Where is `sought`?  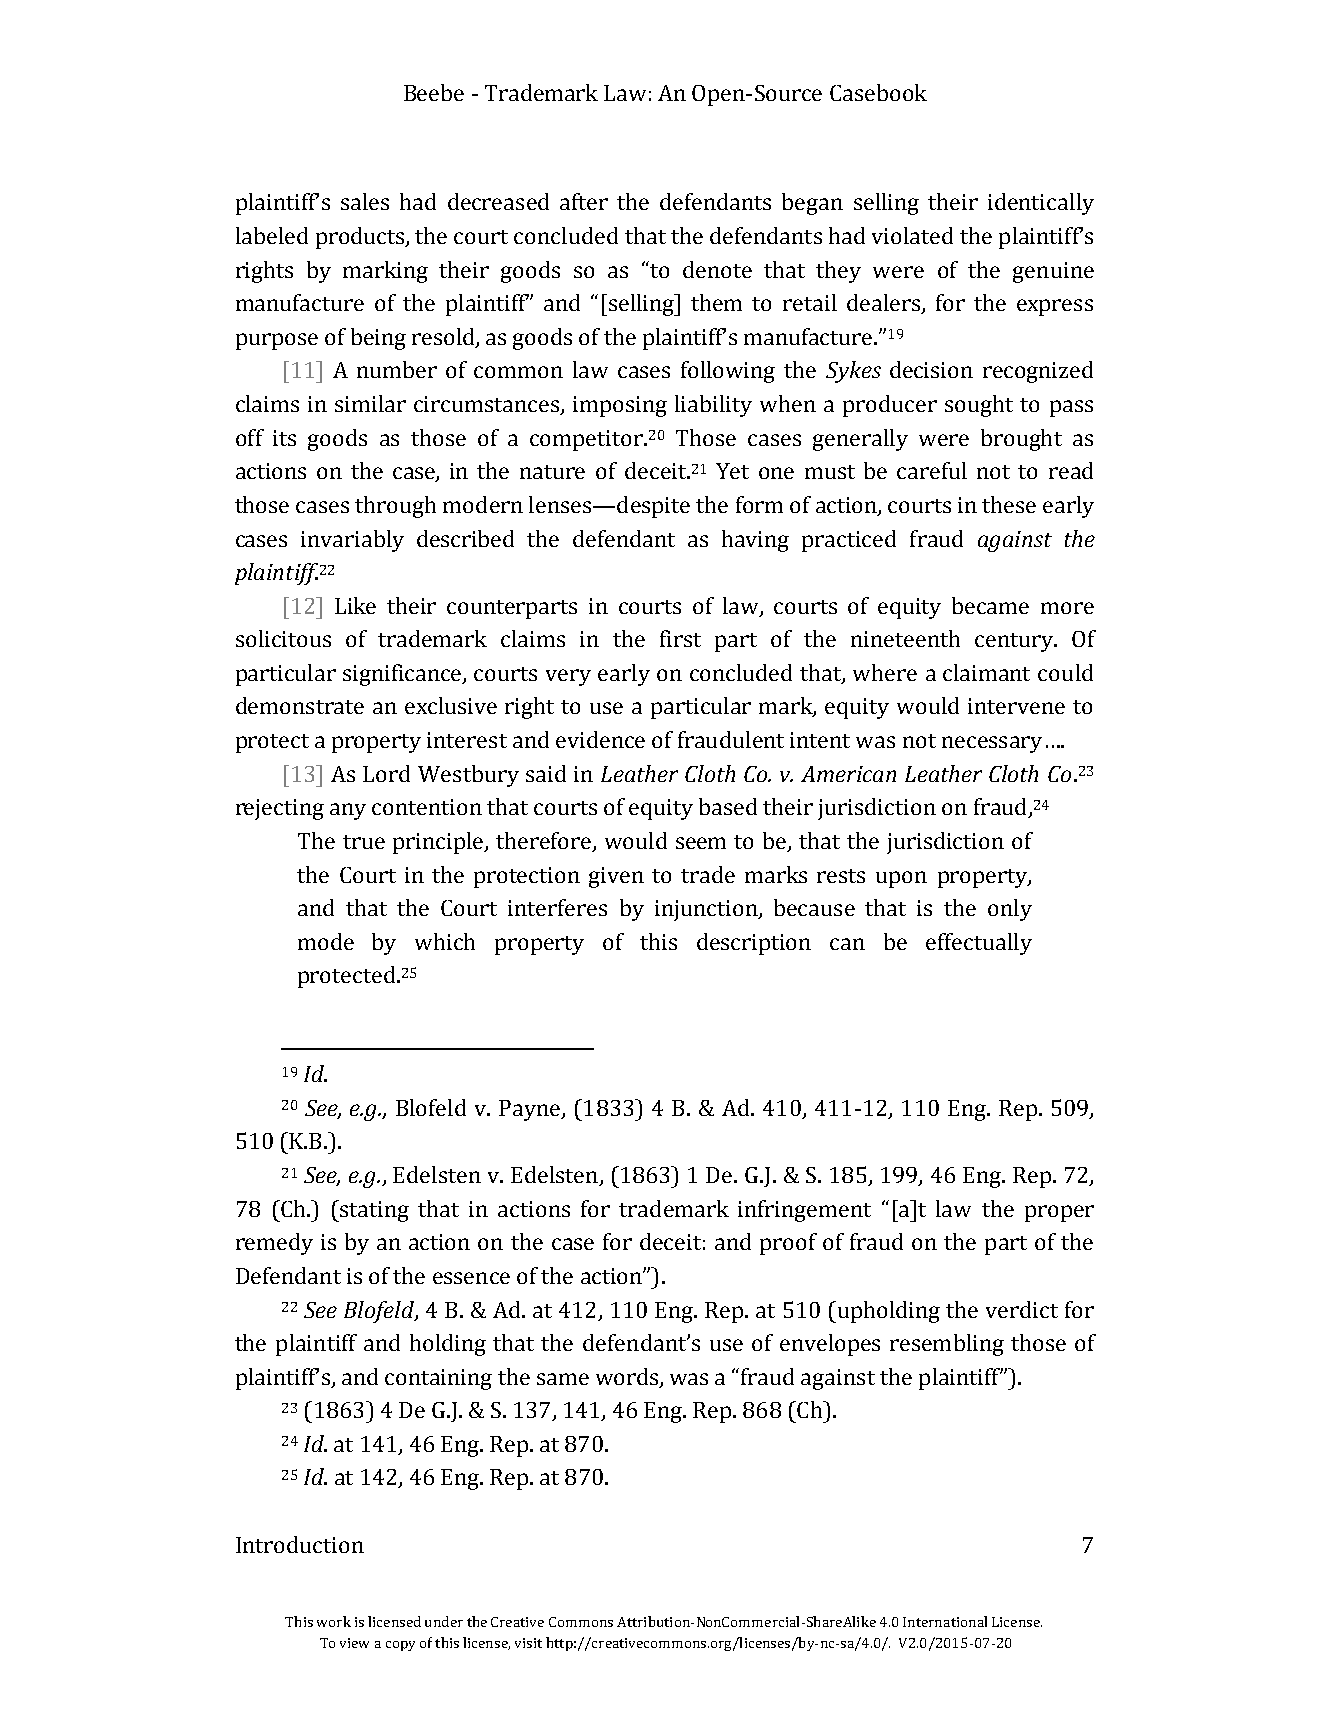
sought is located at coordinates (979, 406).
